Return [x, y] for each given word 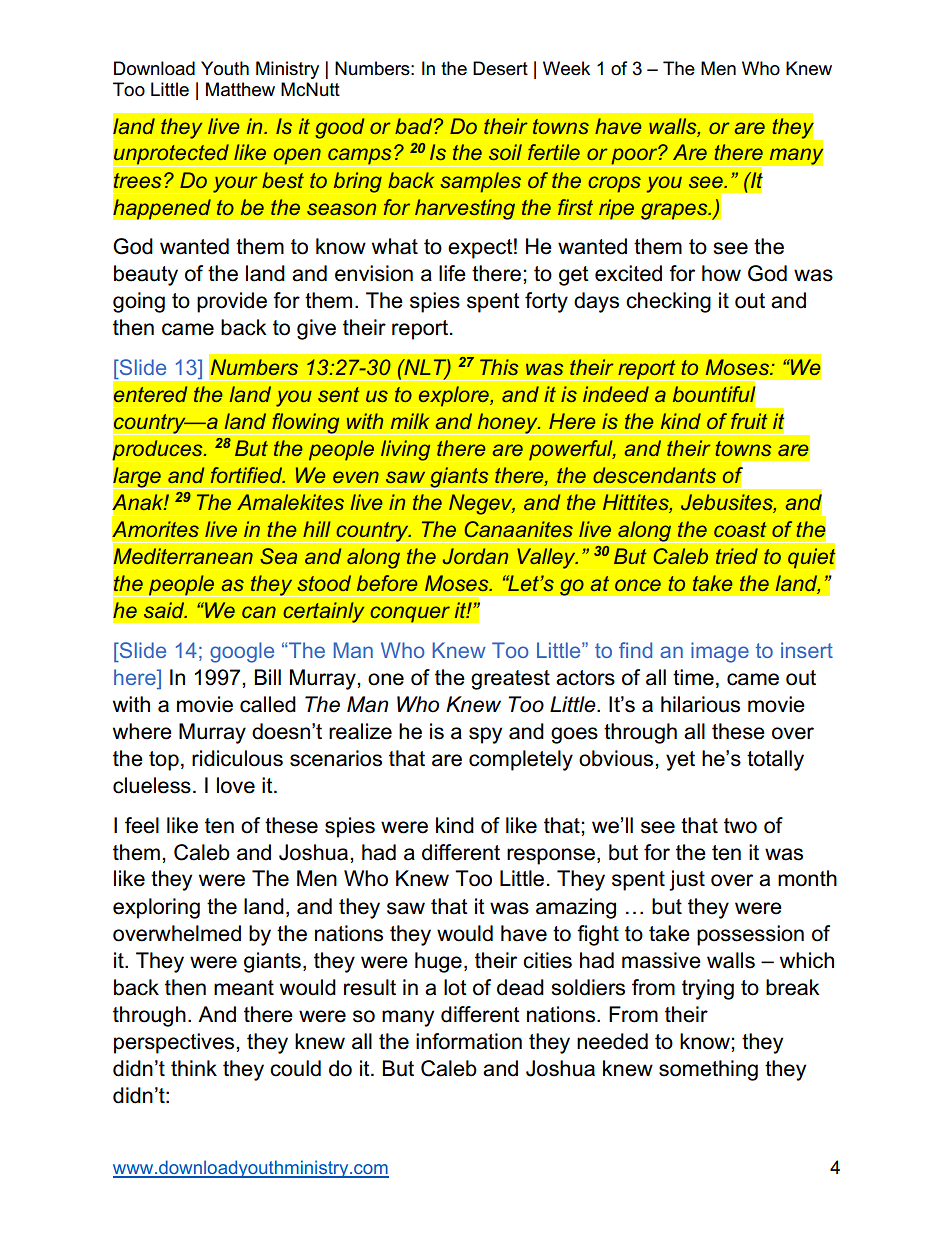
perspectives [175, 1043]
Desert [500, 68]
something [708, 1070]
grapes [675, 211]
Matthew [240, 89]
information [469, 1041]
